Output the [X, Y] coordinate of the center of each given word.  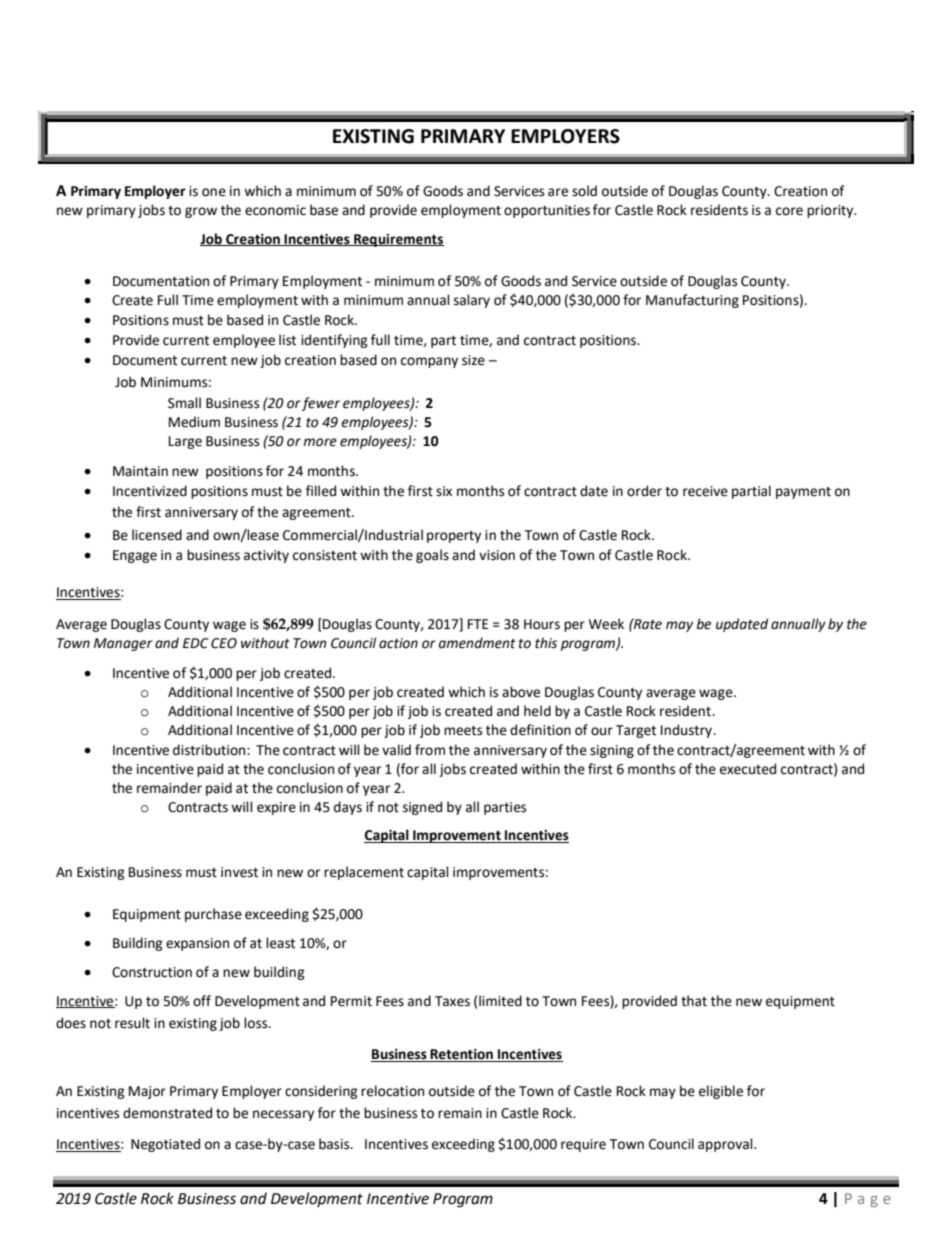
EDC [196, 643]
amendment [477, 643]
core [789, 211]
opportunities [547, 211]
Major [147, 1092]
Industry [687, 731]
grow [201, 212]
